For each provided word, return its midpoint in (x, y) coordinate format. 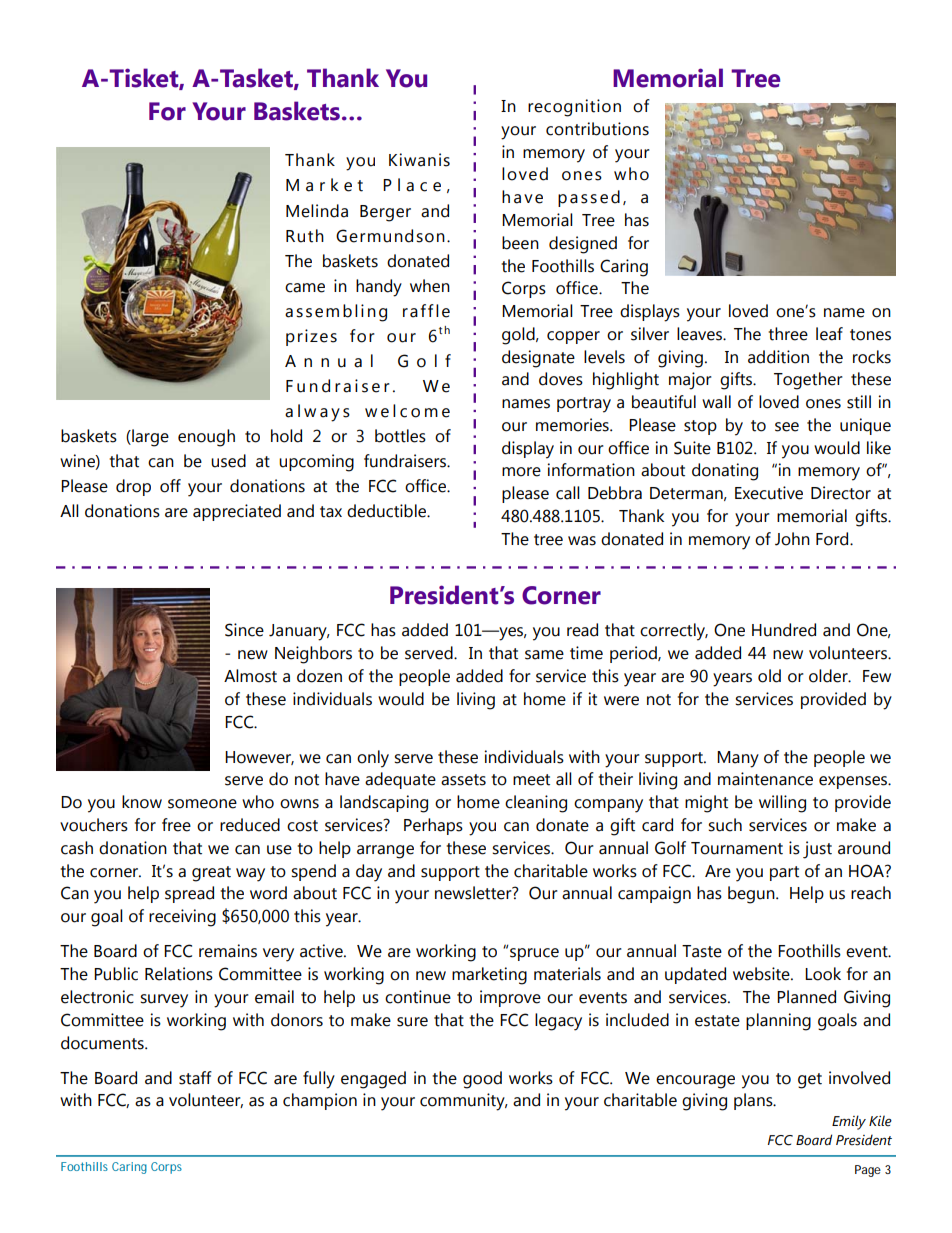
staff (195, 1078)
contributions (597, 129)
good (482, 1080)
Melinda (317, 211)
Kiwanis (419, 160)
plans (754, 1101)
